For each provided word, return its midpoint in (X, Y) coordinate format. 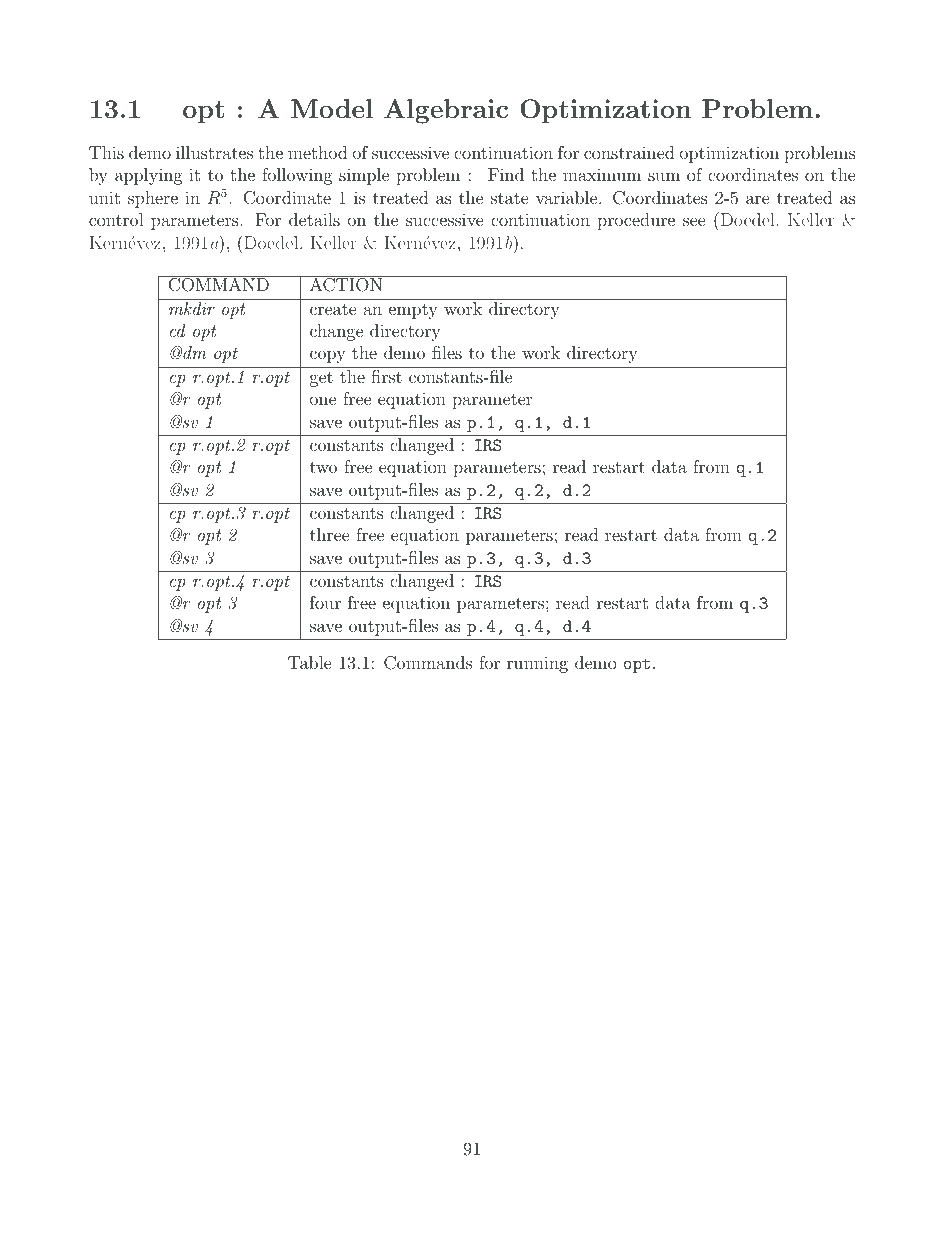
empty (413, 311)
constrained (629, 152)
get (321, 379)
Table (310, 662)
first (386, 376)
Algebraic (446, 111)
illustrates (214, 152)
